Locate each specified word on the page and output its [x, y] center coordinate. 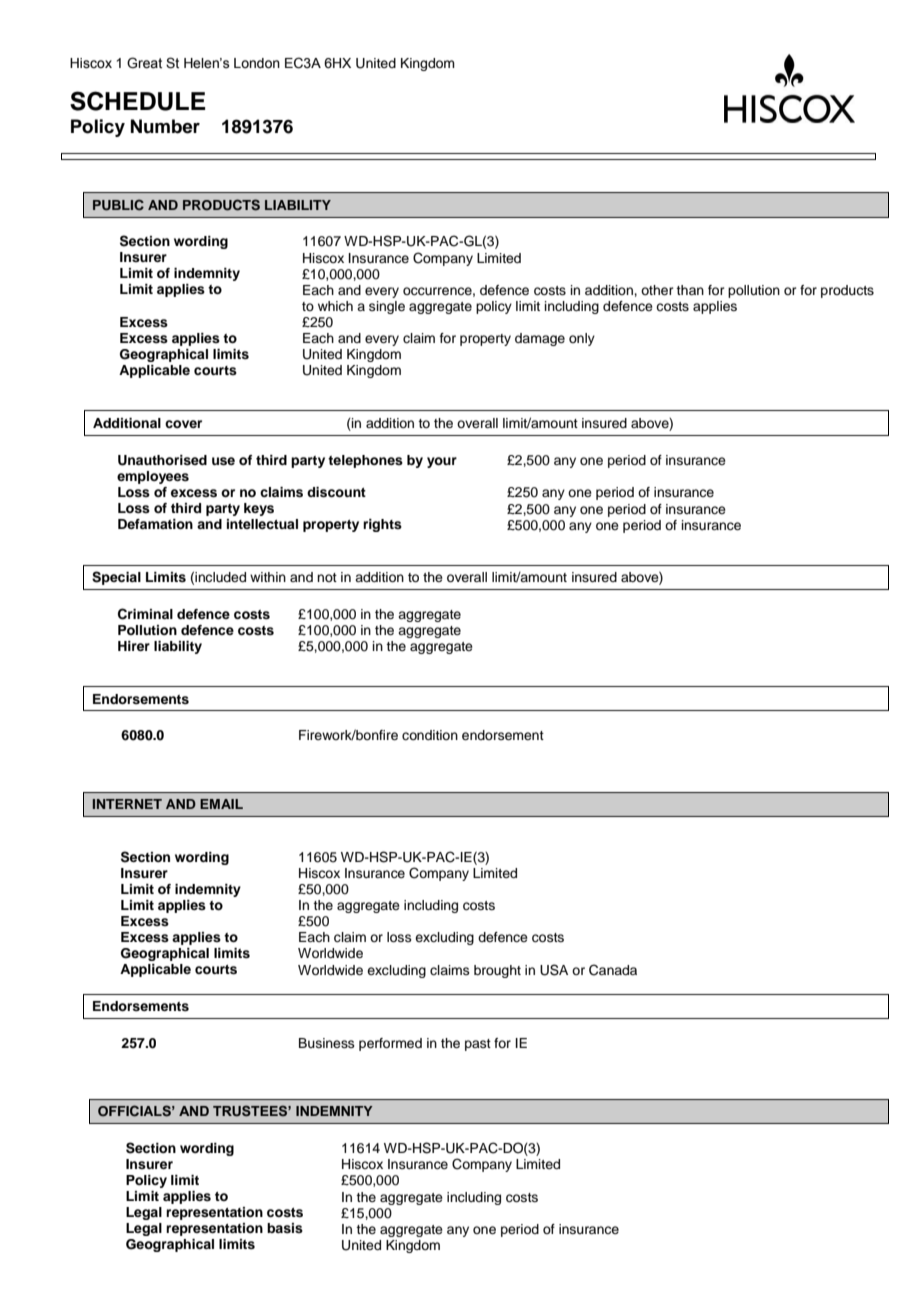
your [442, 462]
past [478, 1045]
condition [430, 735]
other [657, 290]
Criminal [145, 614]
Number [165, 126]
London [257, 63]
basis [285, 1228]
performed [390, 1044]
